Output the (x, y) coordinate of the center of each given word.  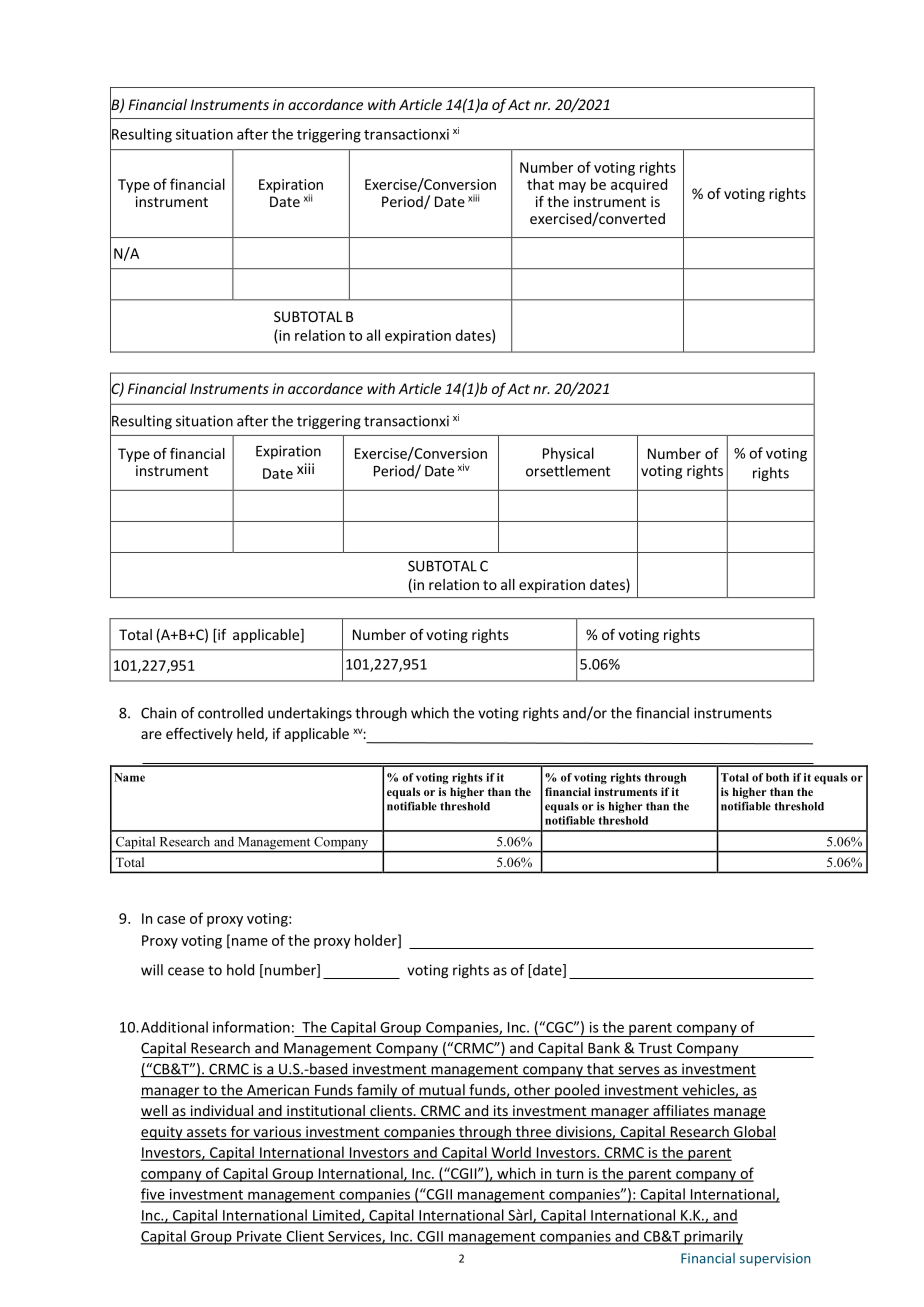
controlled (230, 713)
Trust (655, 1048)
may (572, 187)
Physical (568, 454)
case (171, 920)
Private (259, 1237)
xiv (464, 467)
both (777, 777)
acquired (639, 185)
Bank (604, 1048)
